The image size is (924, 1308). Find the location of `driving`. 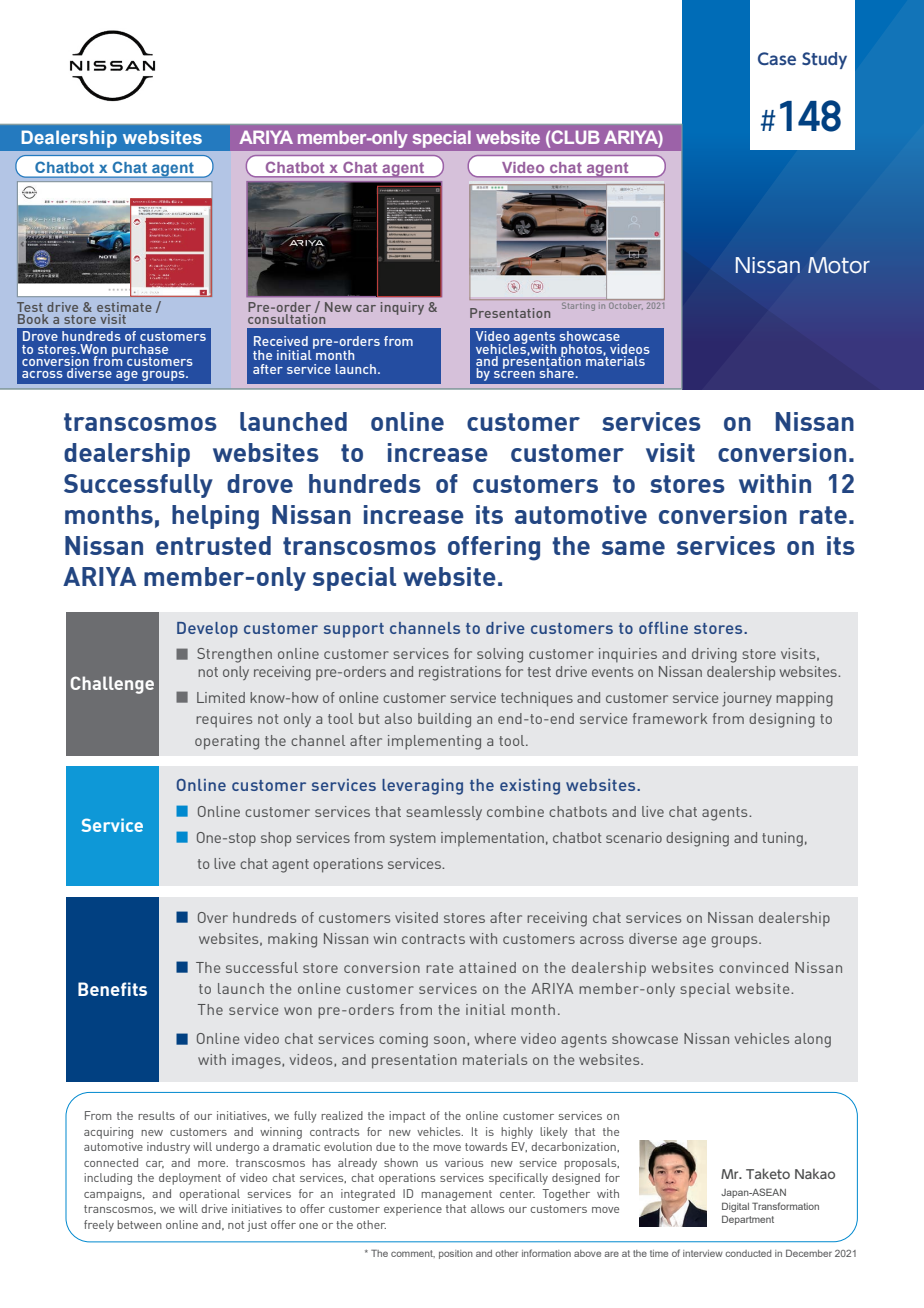

driving is located at coordinates (714, 655).
